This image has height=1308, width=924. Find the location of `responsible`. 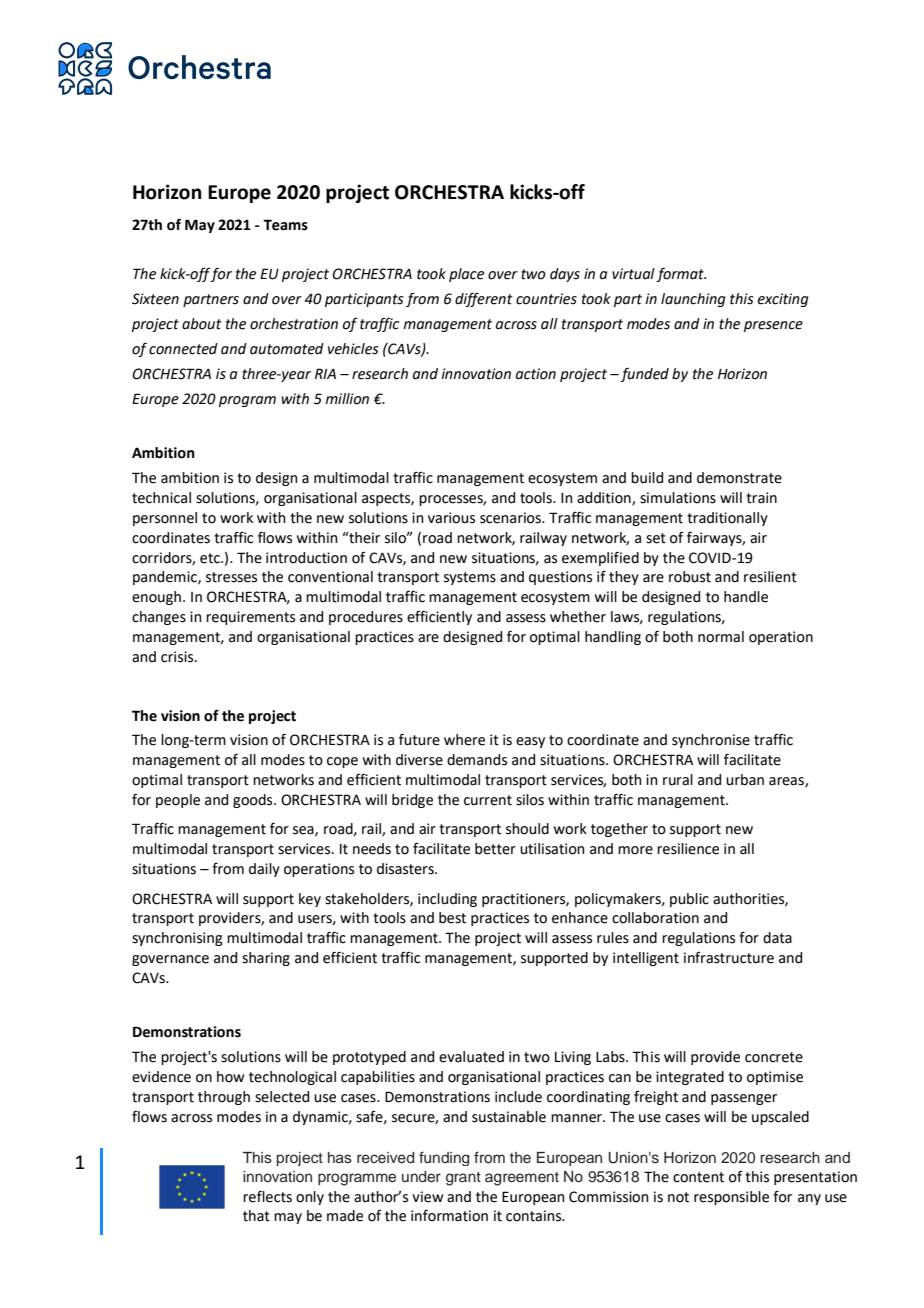

responsible is located at coordinates (731, 1198).
